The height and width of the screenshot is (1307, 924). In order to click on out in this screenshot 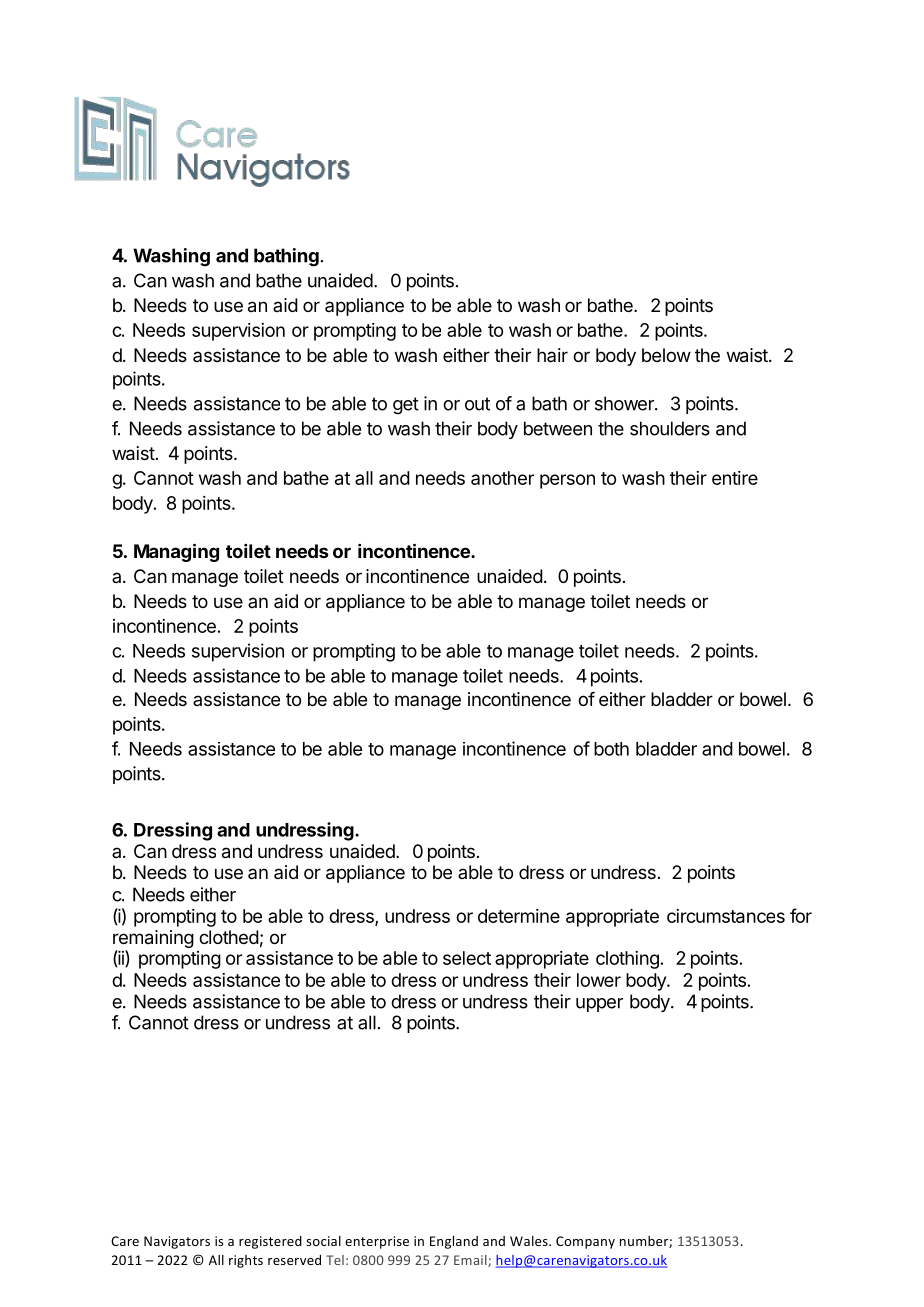, I will do `click(477, 404)`.
